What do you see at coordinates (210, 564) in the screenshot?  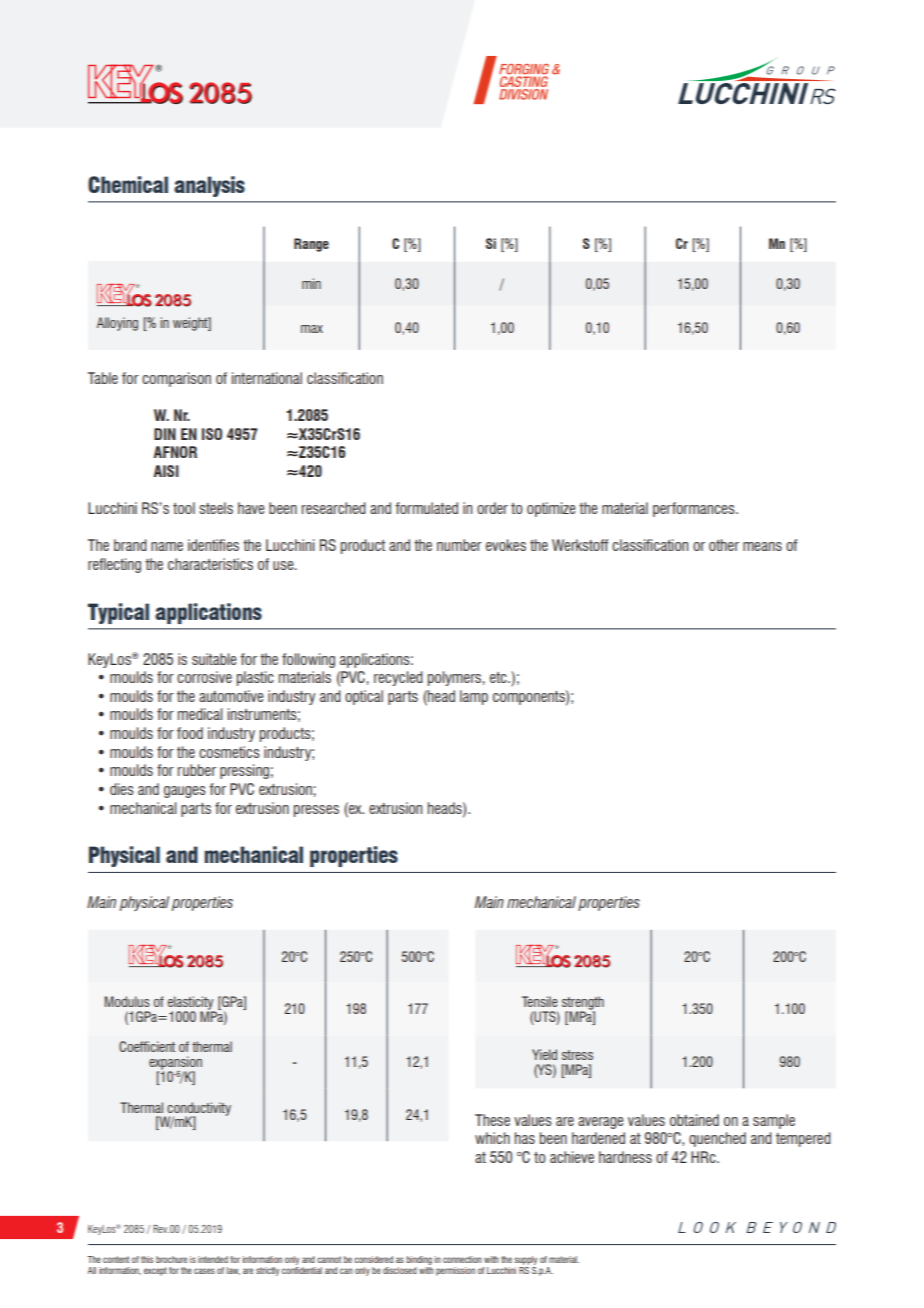 I see `characteristics` at bounding box center [210, 564].
